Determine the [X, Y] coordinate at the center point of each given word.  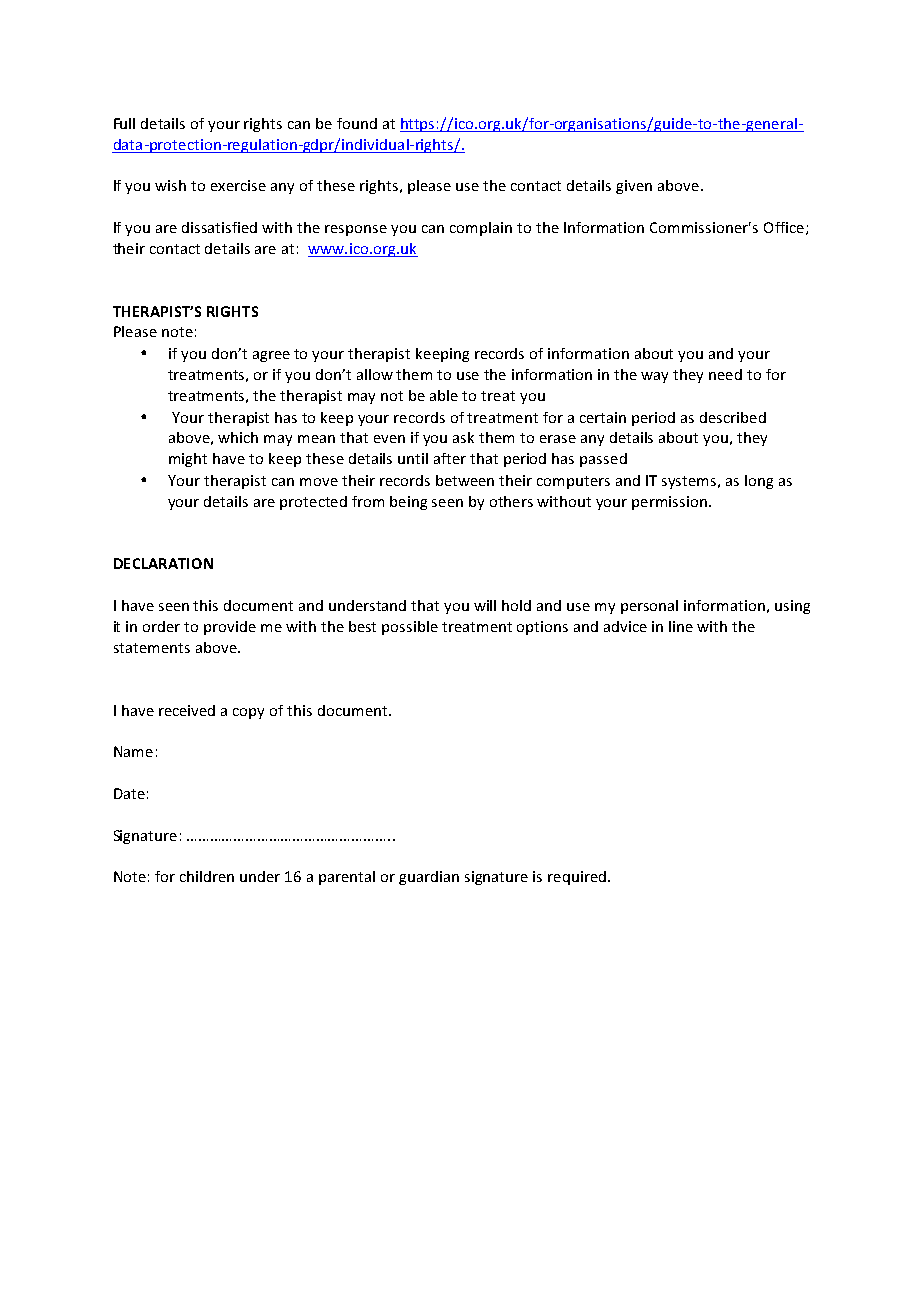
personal [649, 607]
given [634, 187]
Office [784, 227]
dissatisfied [219, 227]
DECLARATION [163, 563]
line [681, 626]
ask [463, 437]
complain [481, 229]
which [238, 437]
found [357, 123]
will [485, 605]
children [207, 876]
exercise [238, 185]
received [187, 710]
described [733, 417]
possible [410, 628]
